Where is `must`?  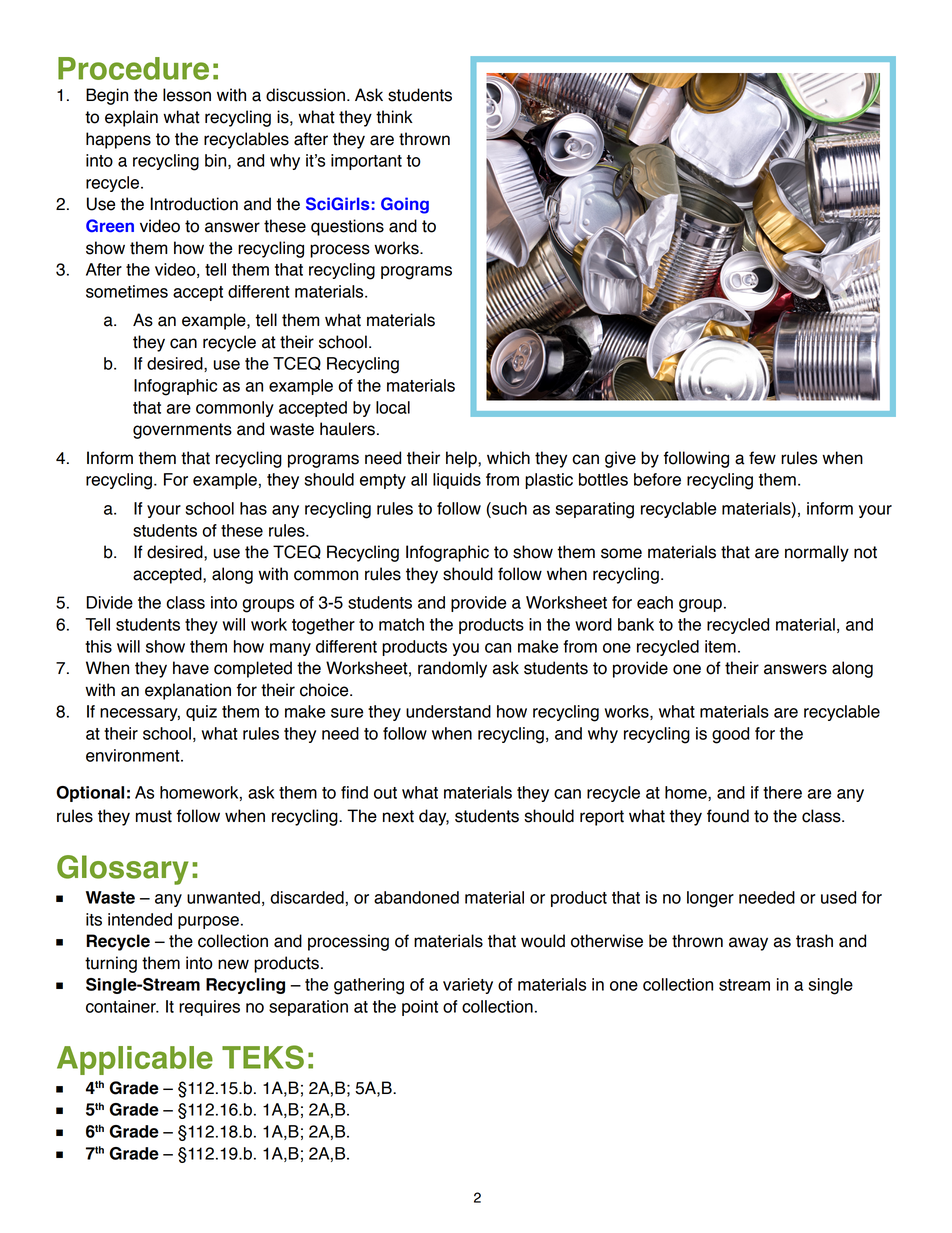
must is located at coordinates (154, 816).
